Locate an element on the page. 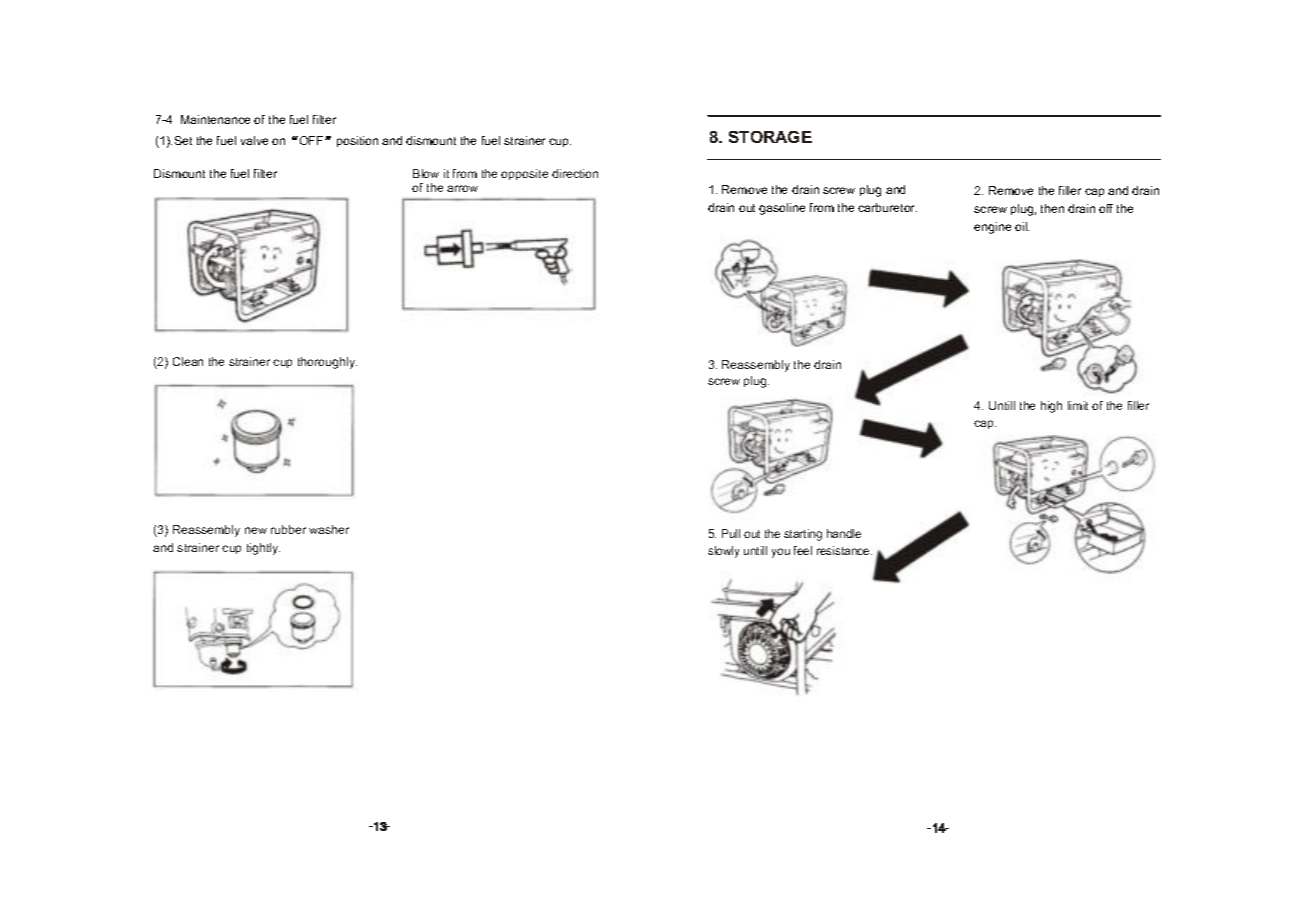  high is located at coordinates (1051, 407).
